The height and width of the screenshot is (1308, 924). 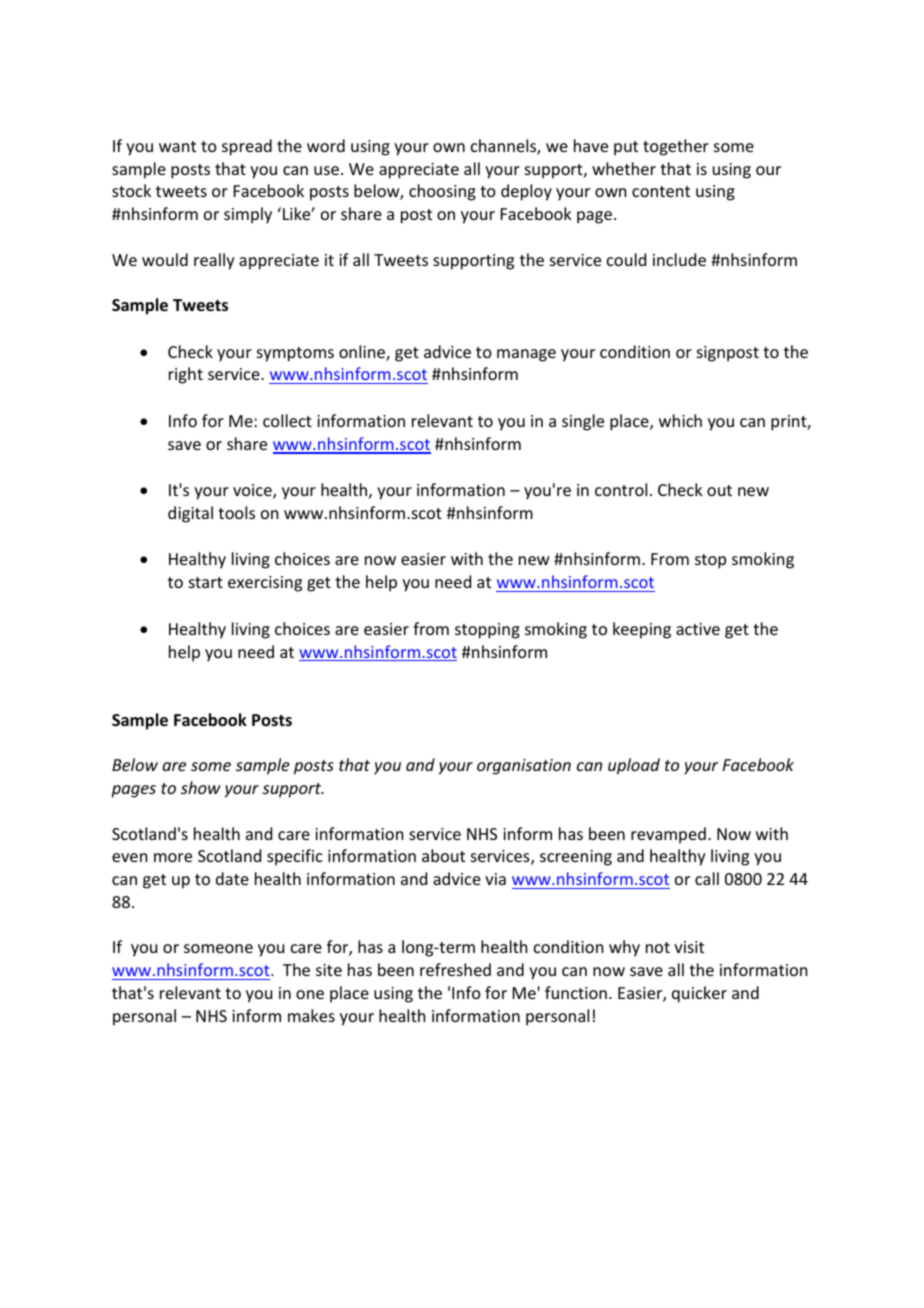 What do you see at coordinates (442, 192) in the screenshot?
I see `choosing` at bounding box center [442, 192].
